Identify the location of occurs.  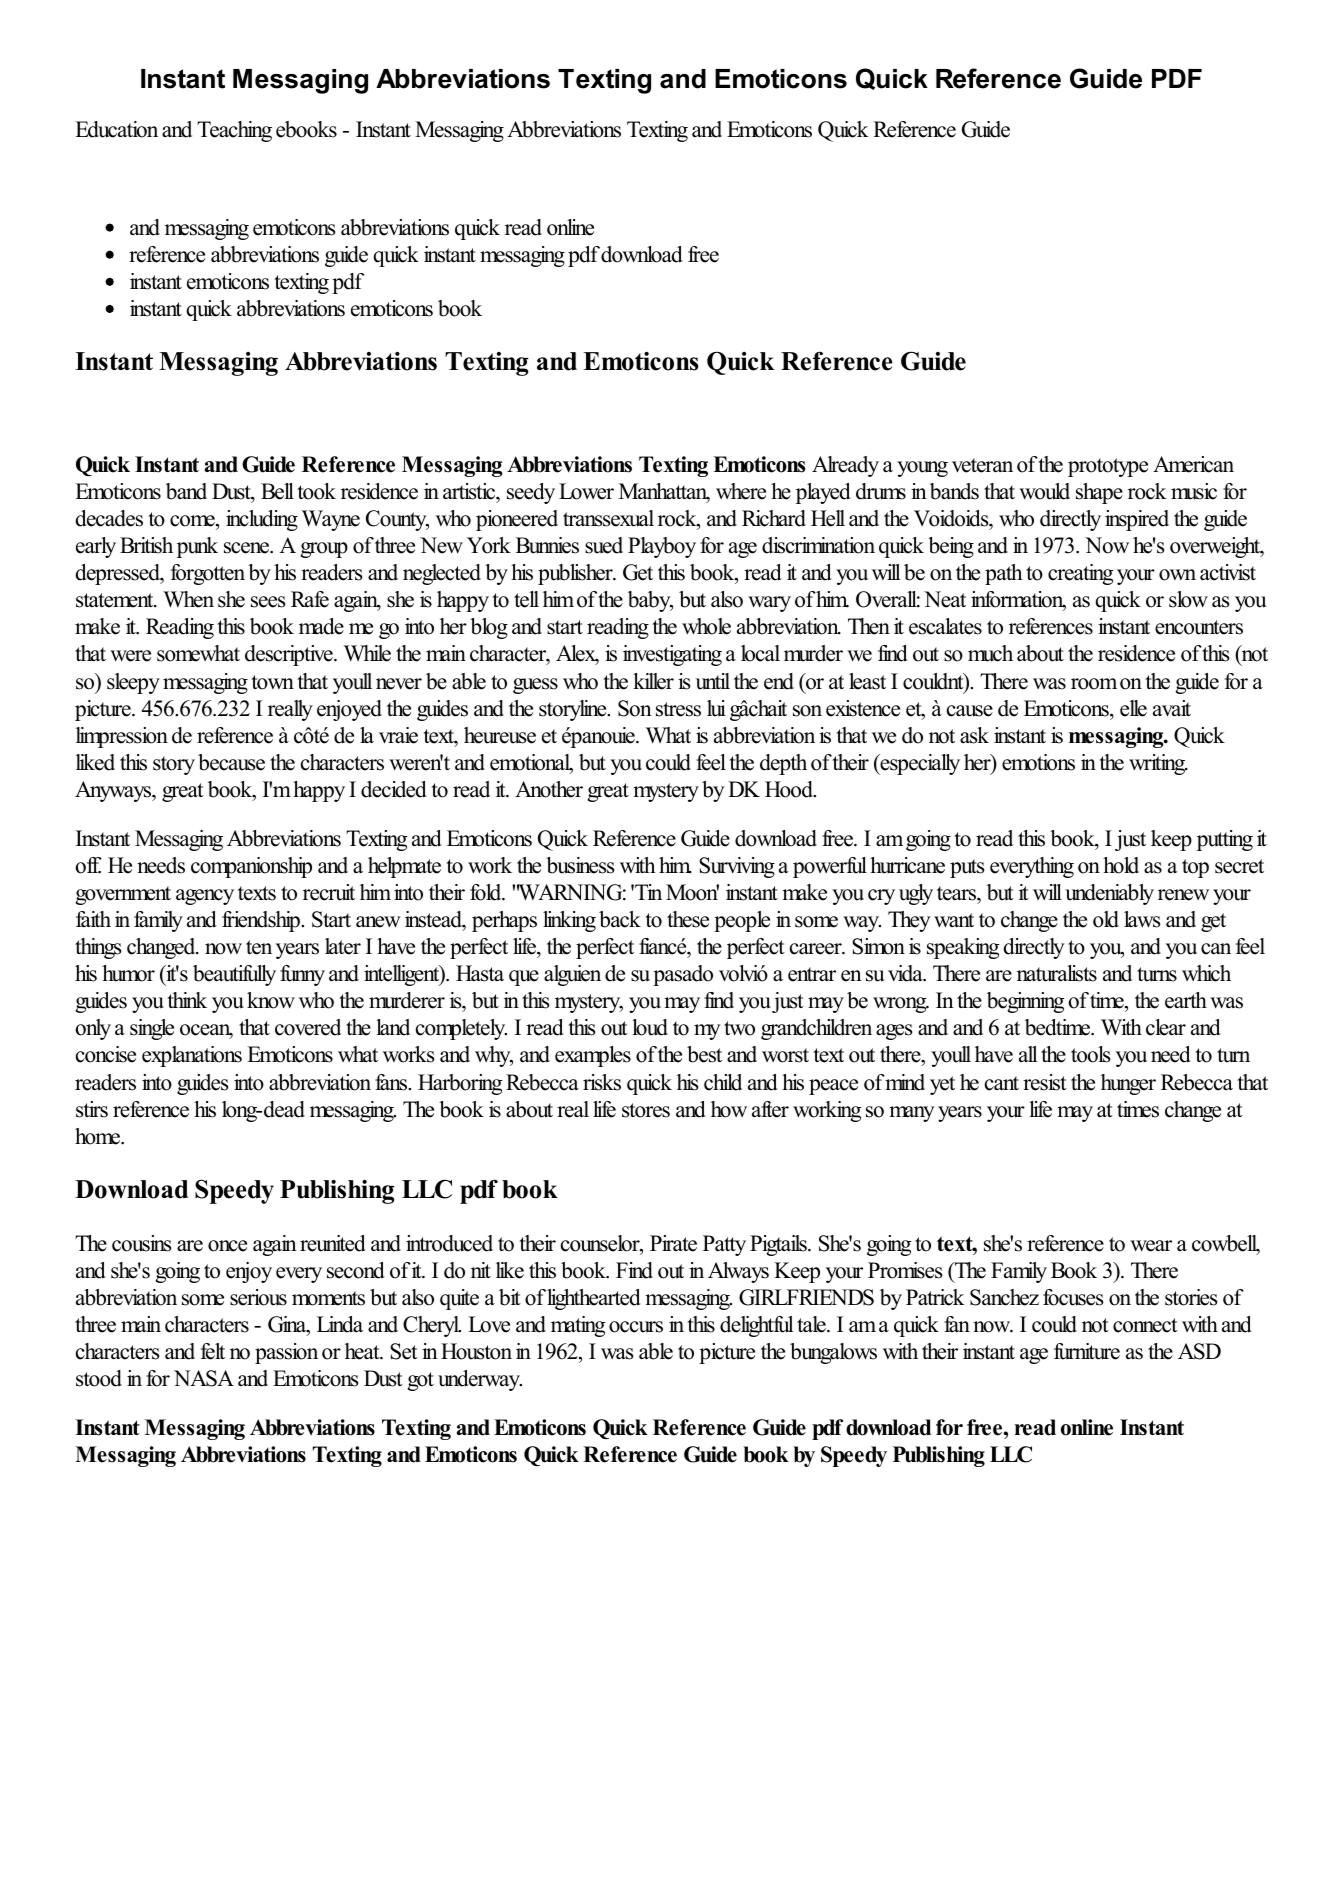
(636, 1327).
